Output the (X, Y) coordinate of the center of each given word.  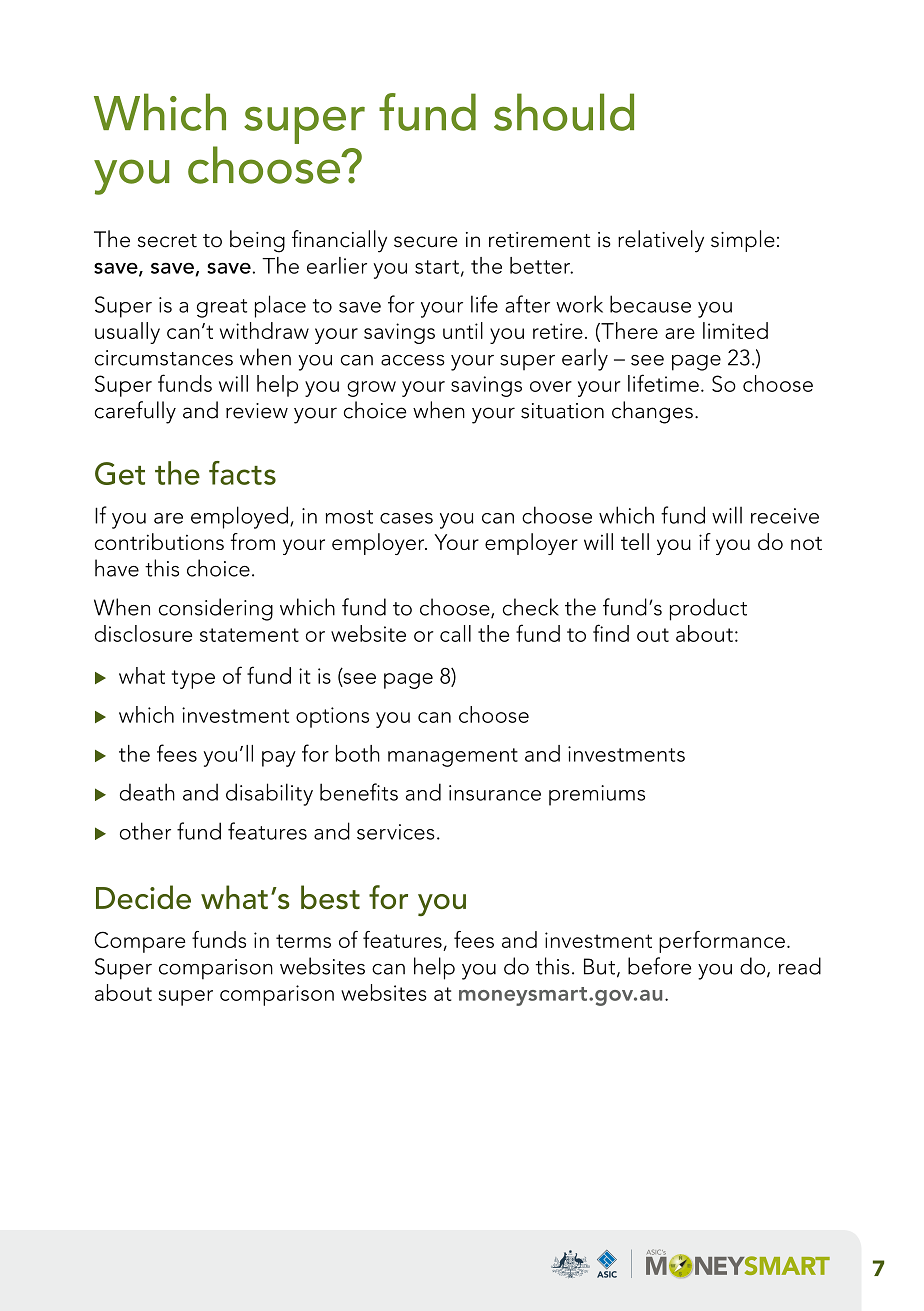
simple (743, 241)
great (222, 308)
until (463, 330)
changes (652, 412)
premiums (597, 795)
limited (735, 330)
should (564, 112)
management (453, 757)
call (455, 633)
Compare (139, 942)
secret (167, 241)
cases (406, 518)
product (708, 609)
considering (216, 609)
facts (242, 473)
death (147, 792)
